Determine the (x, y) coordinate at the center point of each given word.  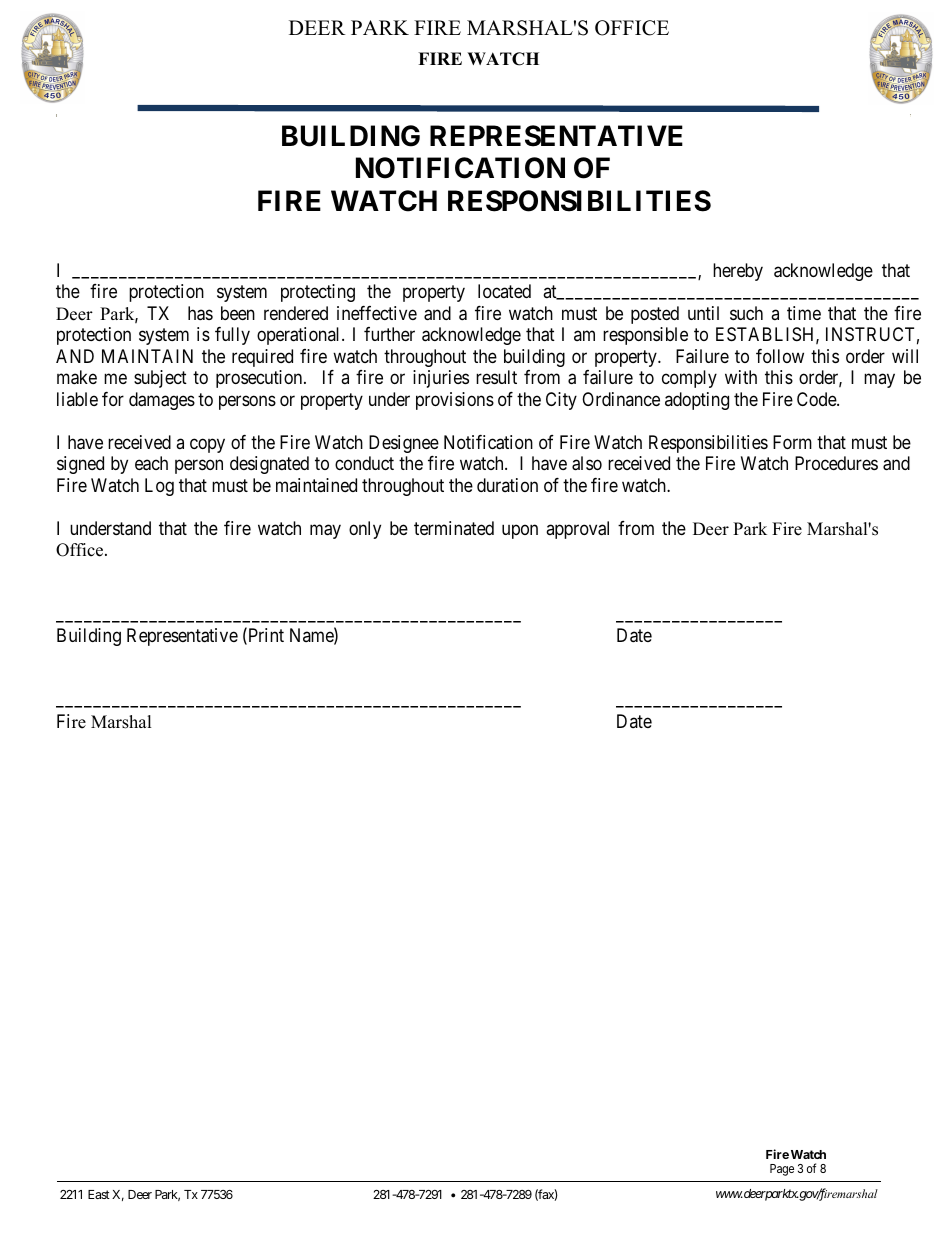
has (200, 313)
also (587, 463)
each (151, 463)
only (365, 530)
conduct (364, 463)
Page (782, 1170)
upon (520, 531)
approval (577, 530)
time (804, 313)
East (99, 1194)
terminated (454, 528)
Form (792, 442)
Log (159, 487)
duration (507, 485)
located (504, 291)
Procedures (836, 463)
